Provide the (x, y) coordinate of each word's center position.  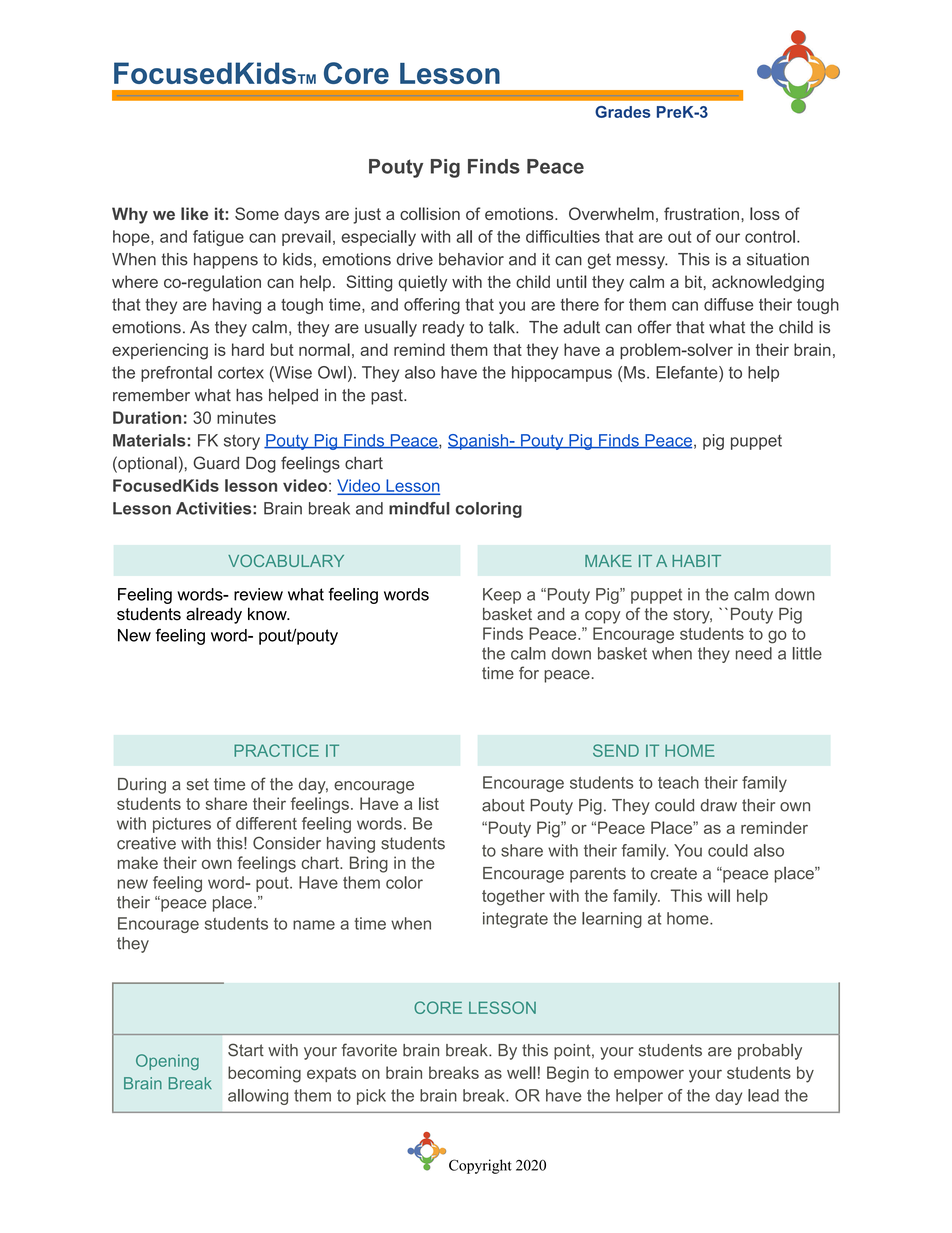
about (503, 805)
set (198, 784)
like (194, 213)
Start (246, 1050)
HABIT (696, 561)
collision (430, 213)
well (521, 1072)
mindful (419, 508)
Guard (216, 463)
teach (678, 782)
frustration (701, 213)
